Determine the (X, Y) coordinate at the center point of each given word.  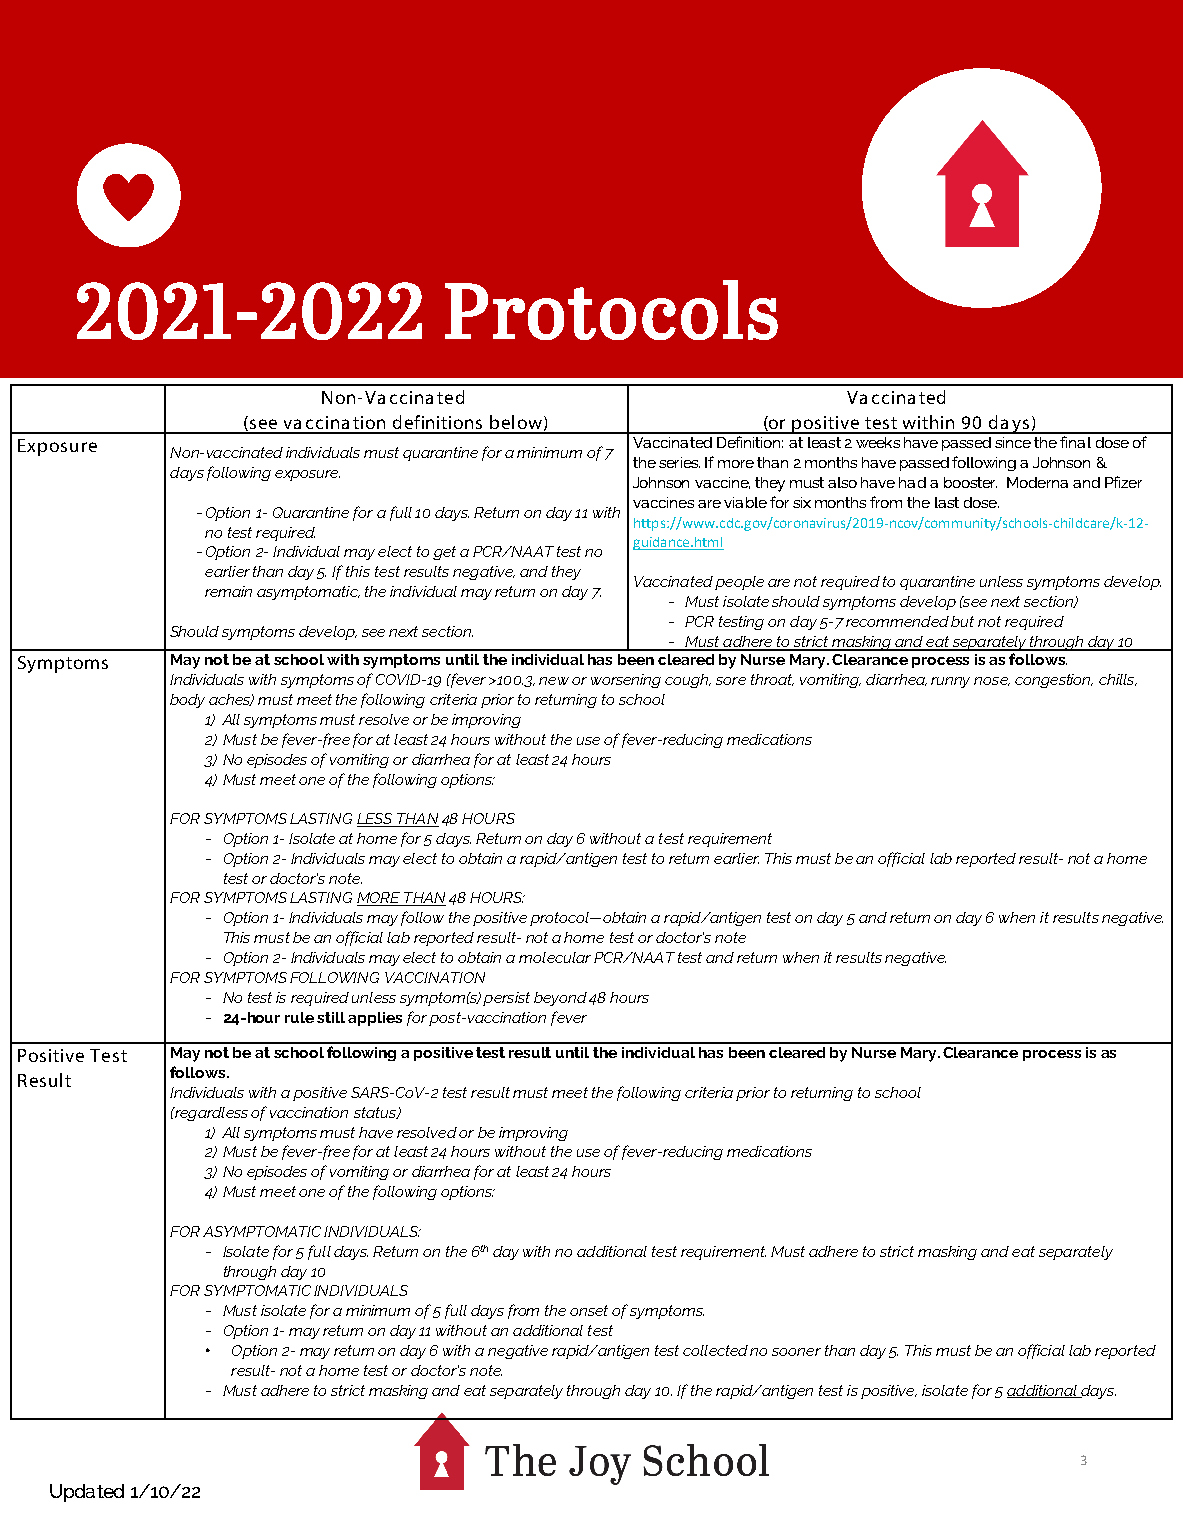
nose (992, 681)
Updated (87, 1493)
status (376, 1113)
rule (299, 1017)
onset (589, 1310)
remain (228, 591)
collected (715, 1350)
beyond (560, 999)
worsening (626, 681)
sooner (796, 1352)
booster (970, 482)
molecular (555, 957)
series (679, 462)
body (187, 701)
